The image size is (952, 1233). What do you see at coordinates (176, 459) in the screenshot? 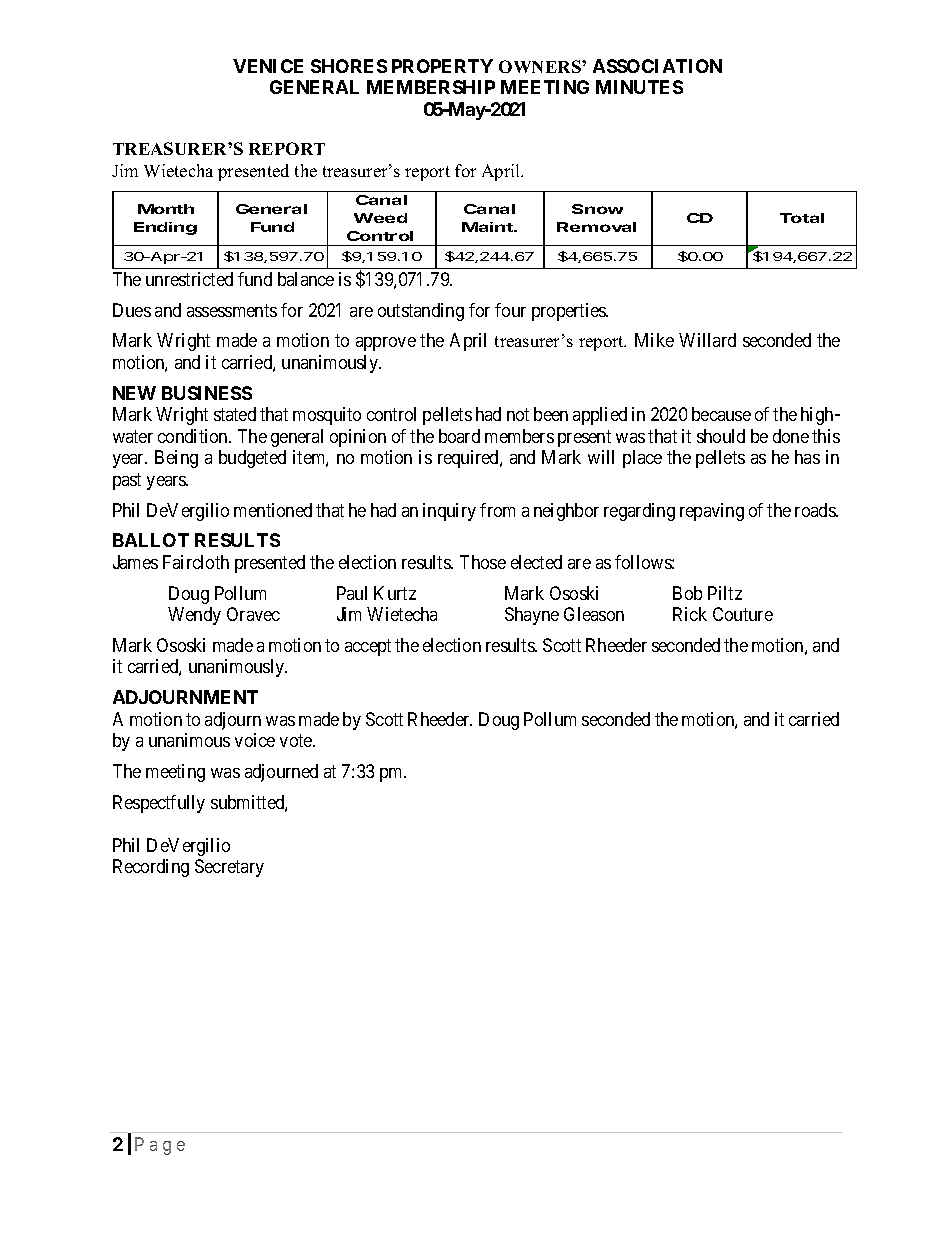
I see `Being` at bounding box center [176, 459].
